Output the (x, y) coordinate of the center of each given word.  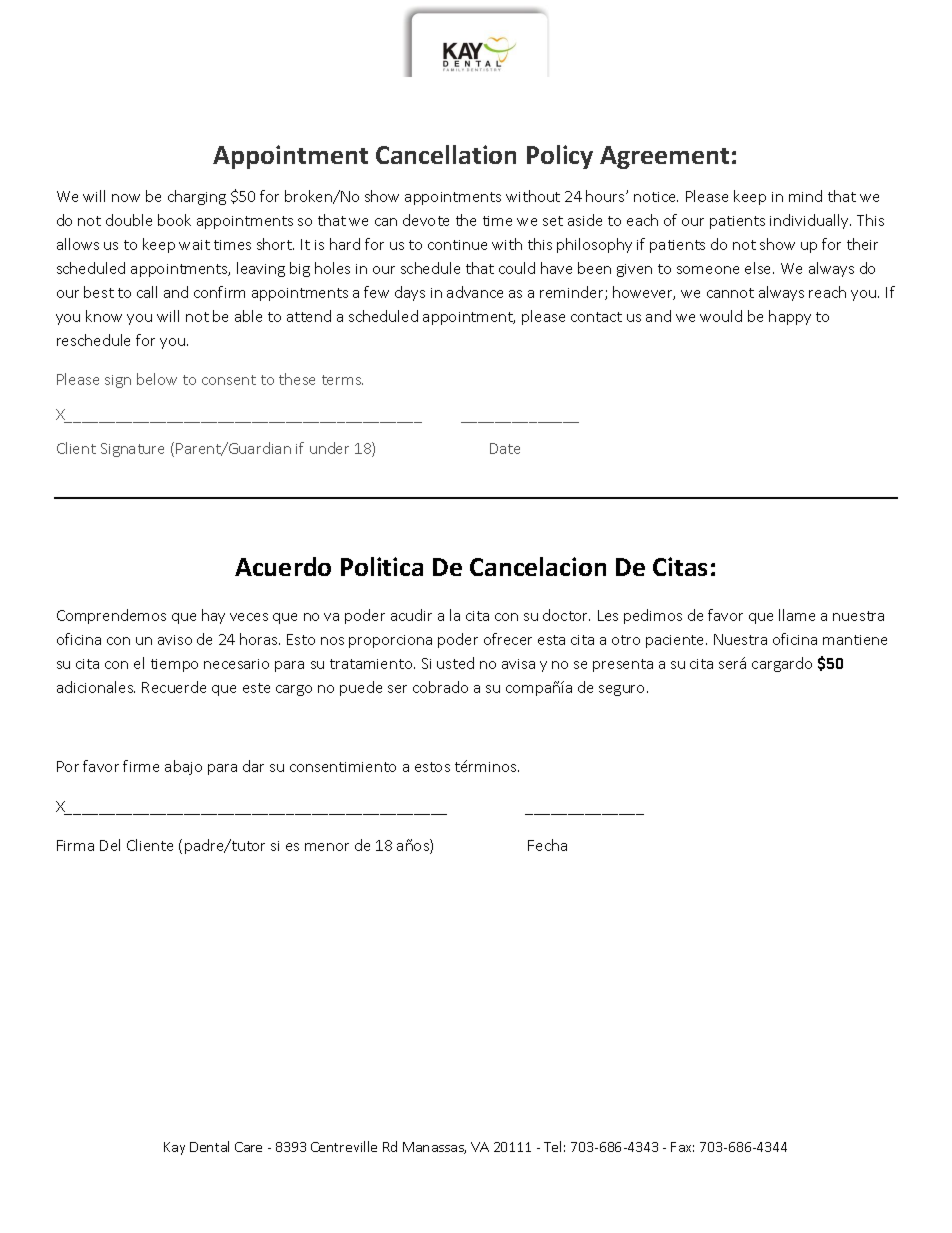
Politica (382, 566)
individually (810, 221)
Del (110, 845)
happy (790, 317)
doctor (566, 615)
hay (213, 616)
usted (455, 663)
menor (327, 847)
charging (197, 197)
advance (475, 292)
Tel (552, 1146)
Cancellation (446, 154)
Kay (174, 1148)
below (157, 379)
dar (253, 766)
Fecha (547, 845)
